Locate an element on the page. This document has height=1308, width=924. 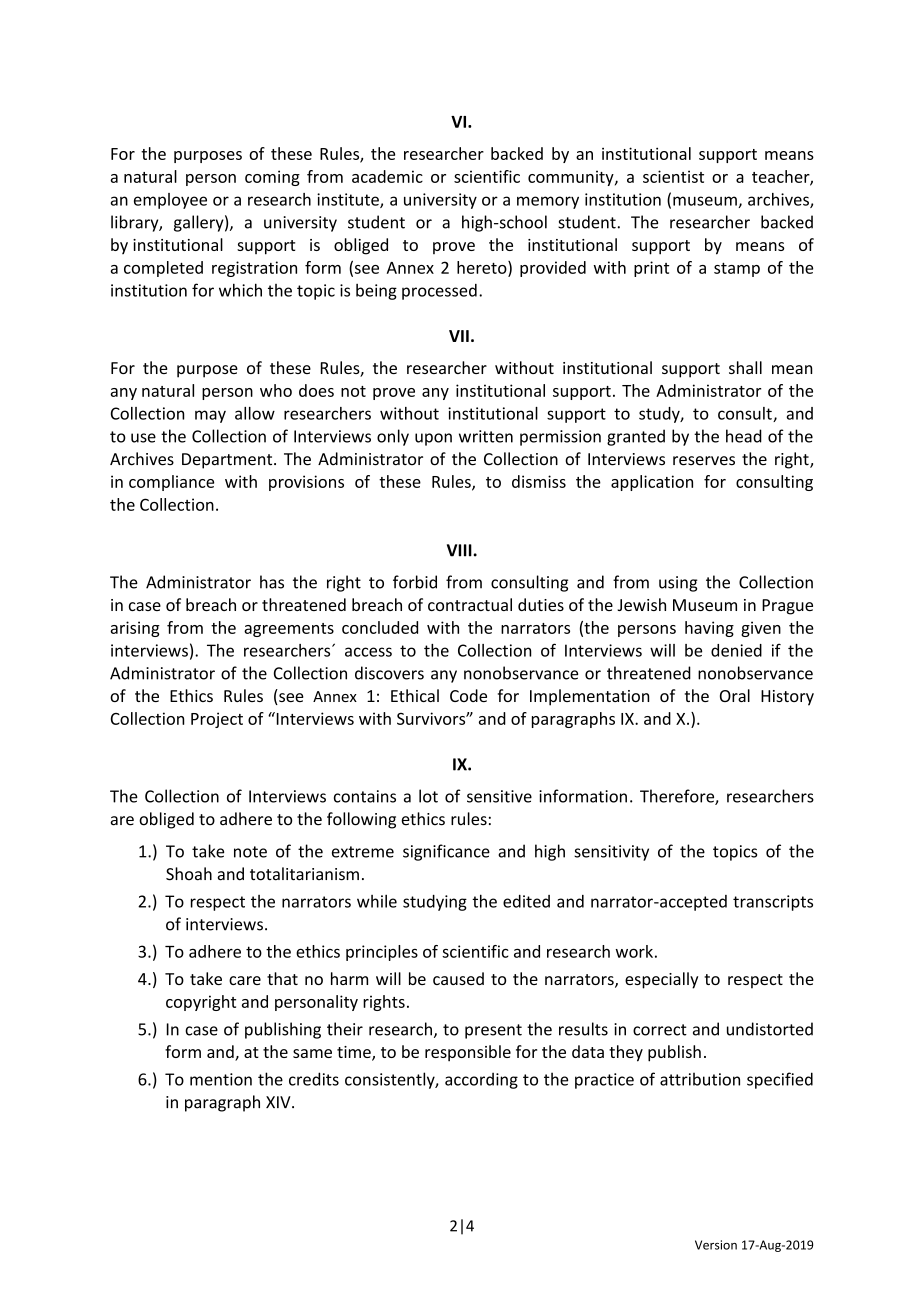
according is located at coordinates (481, 1081).
